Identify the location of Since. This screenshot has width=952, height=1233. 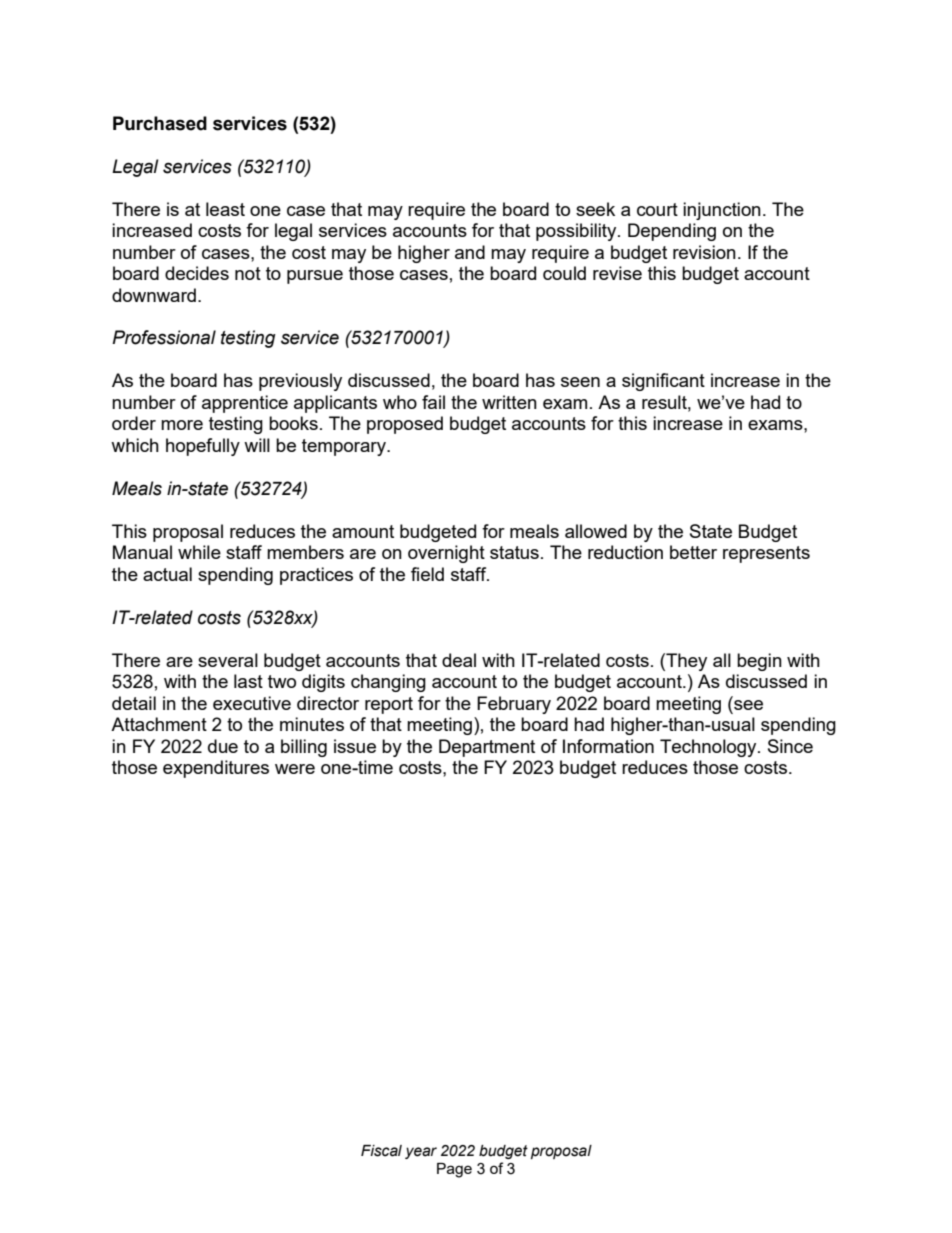
(790, 746).
